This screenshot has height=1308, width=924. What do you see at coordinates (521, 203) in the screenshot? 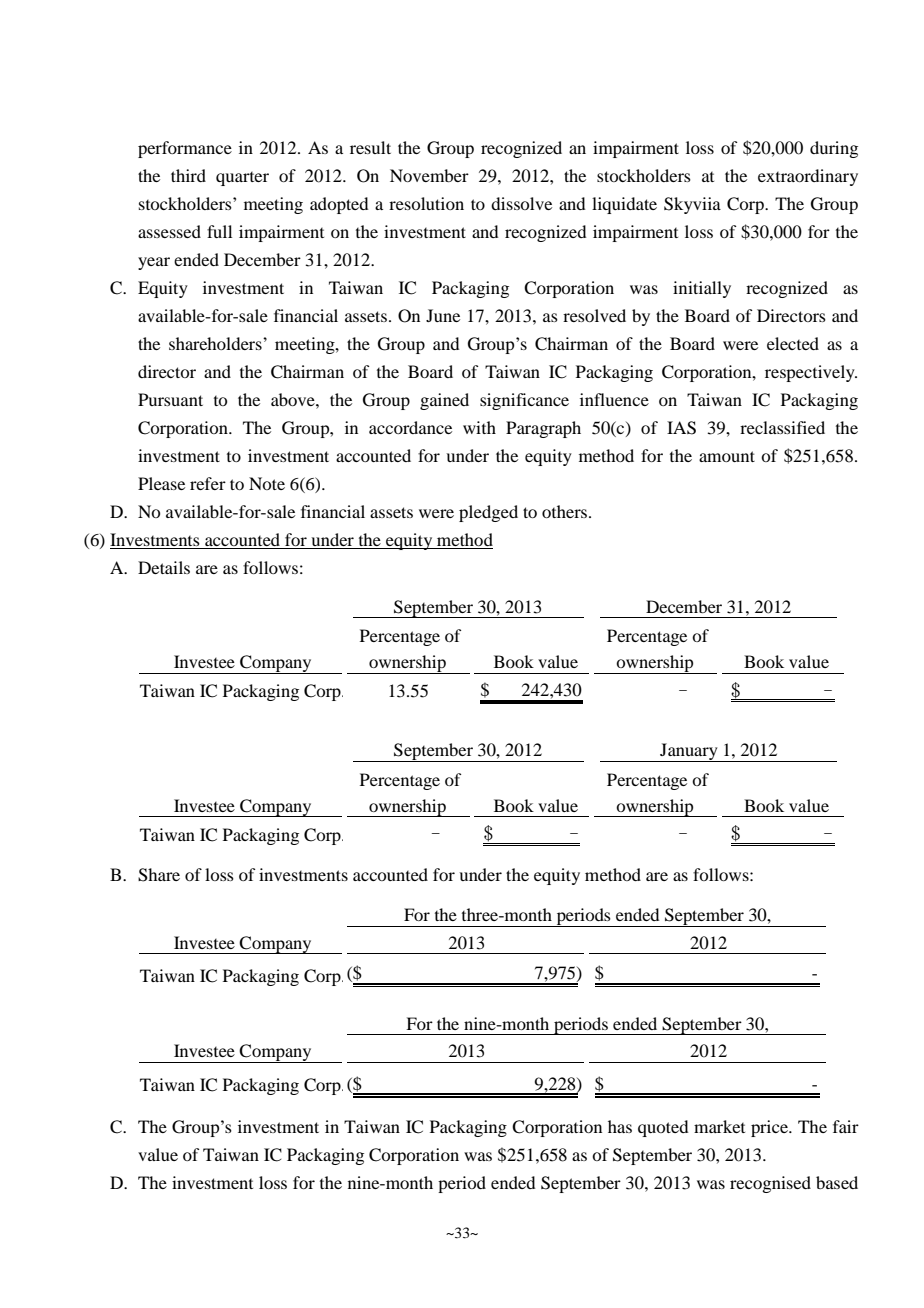
I see `dissolve` at bounding box center [521, 203].
